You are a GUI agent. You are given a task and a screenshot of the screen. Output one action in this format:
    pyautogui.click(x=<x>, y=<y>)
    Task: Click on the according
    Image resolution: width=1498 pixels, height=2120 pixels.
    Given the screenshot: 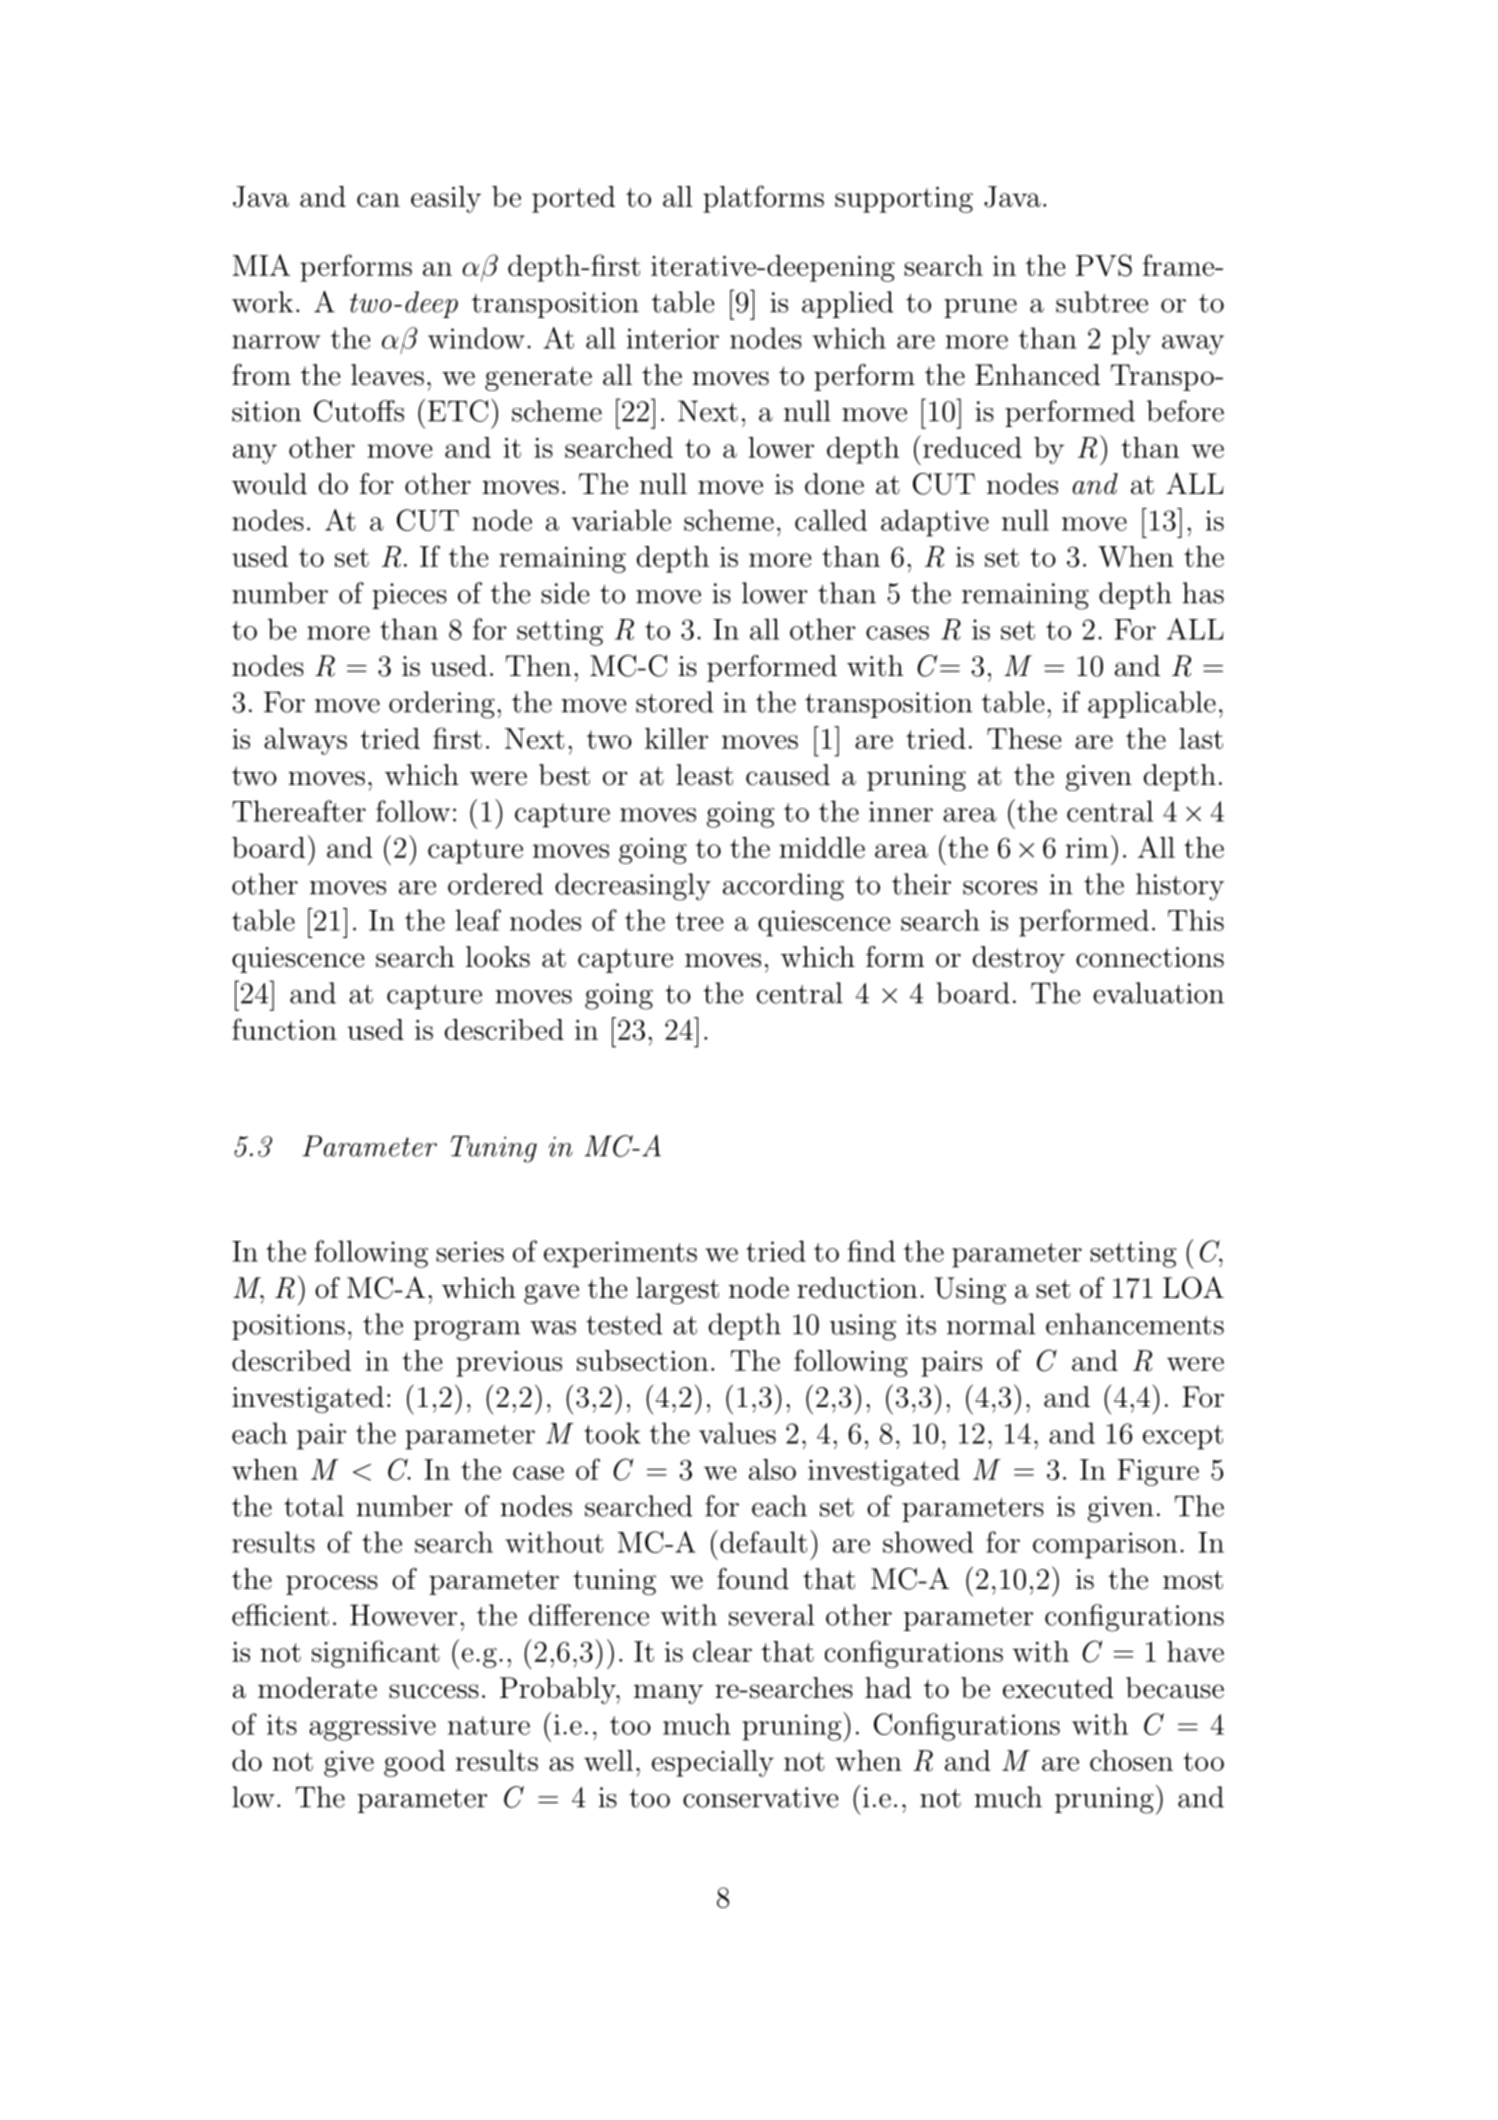 What is the action you would take?
    pyautogui.click(x=783, y=887)
